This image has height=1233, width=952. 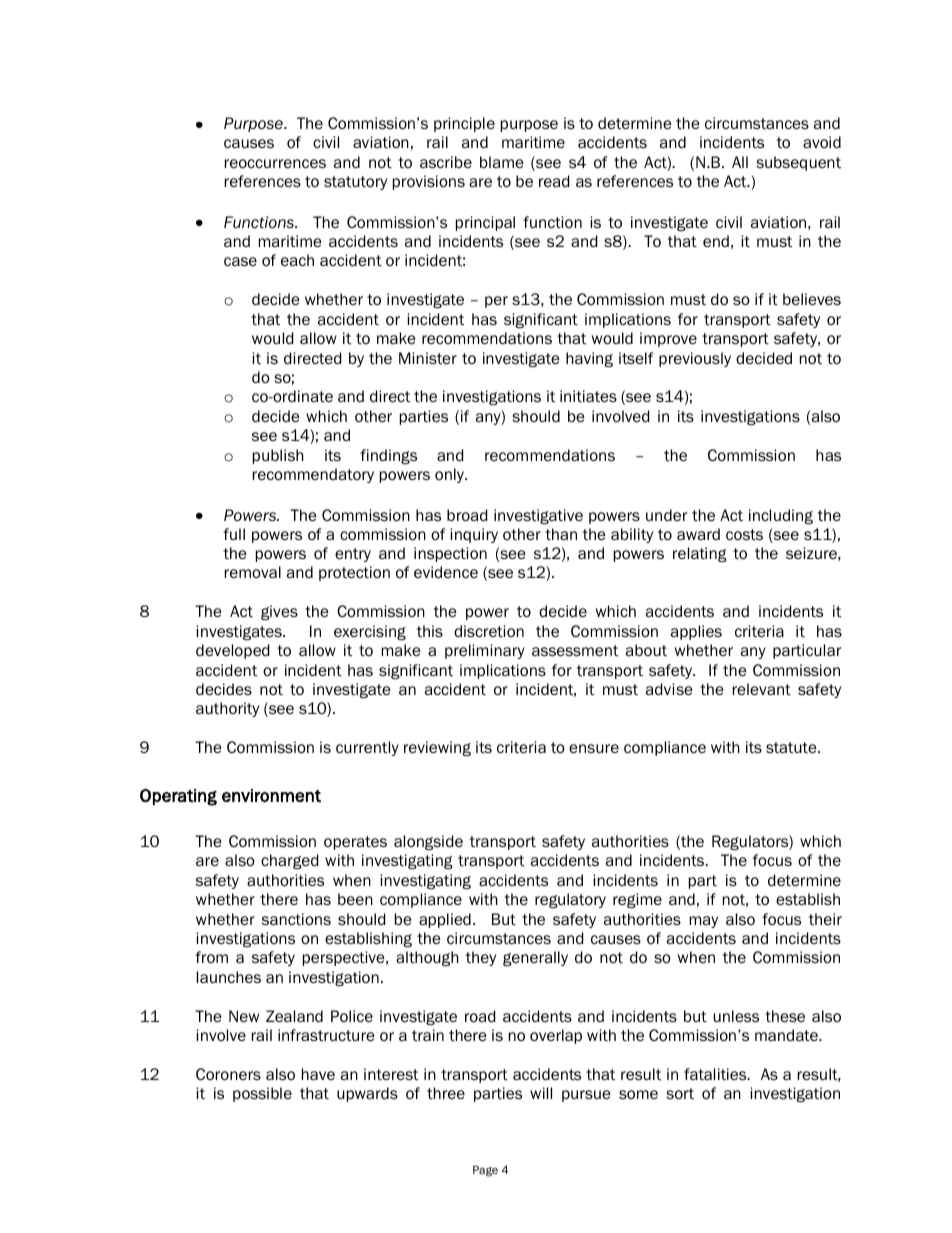 I want to click on subsequent, so click(x=798, y=163).
